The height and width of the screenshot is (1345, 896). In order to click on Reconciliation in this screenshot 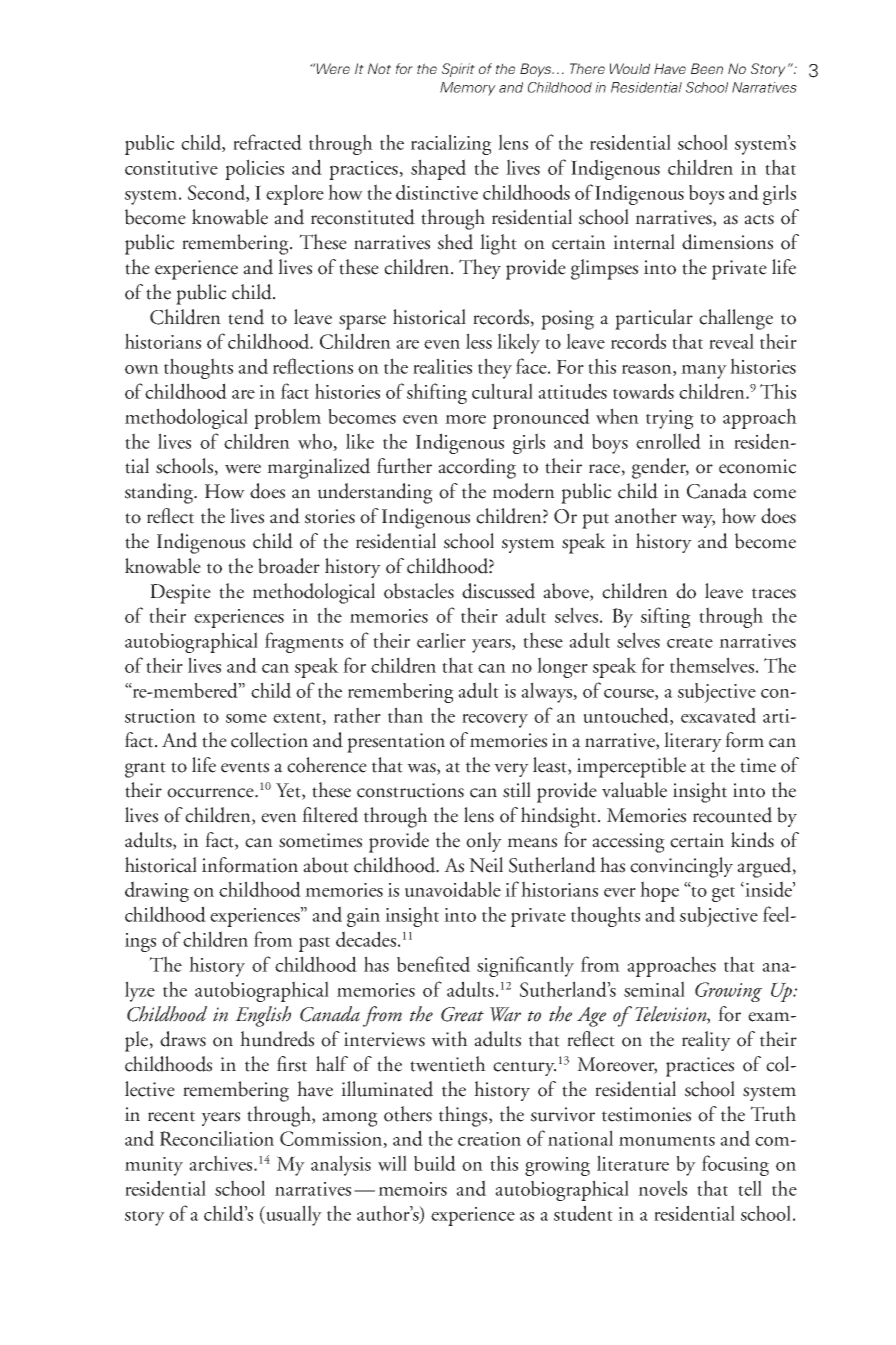, I will do `click(217, 1138)`.
